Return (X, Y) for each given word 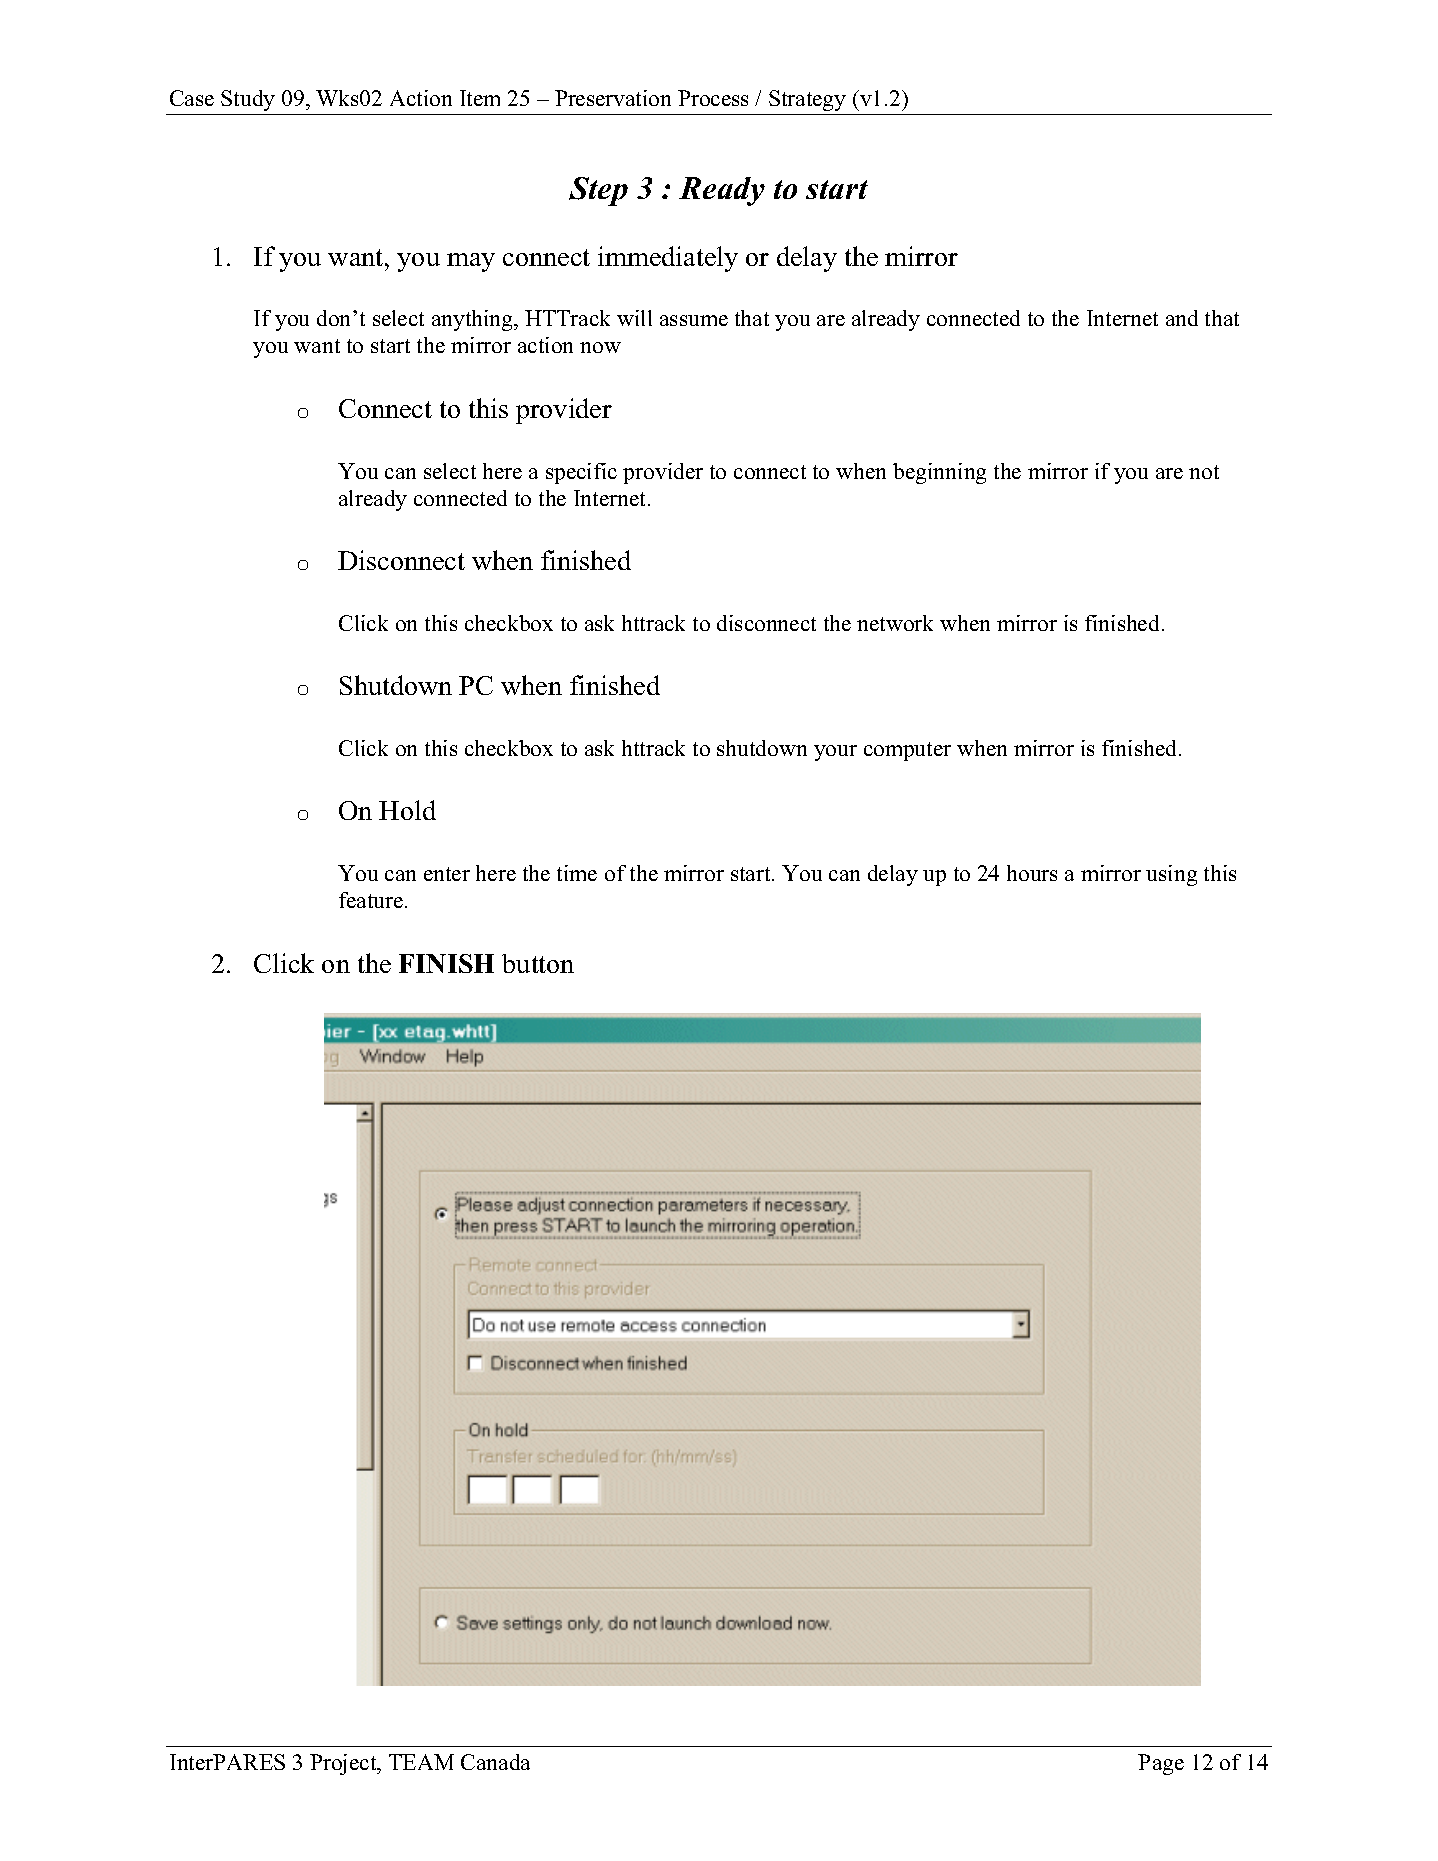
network (895, 623)
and (1182, 318)
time (577, 873)
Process (713, 98)
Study (248, 100)
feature (372, 900)
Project (344, 1764)
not (1204, 472)
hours (1032, 873)
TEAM (421, 1762)
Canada (495, 1762)
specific (581, 473)
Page (1161, 1764)
